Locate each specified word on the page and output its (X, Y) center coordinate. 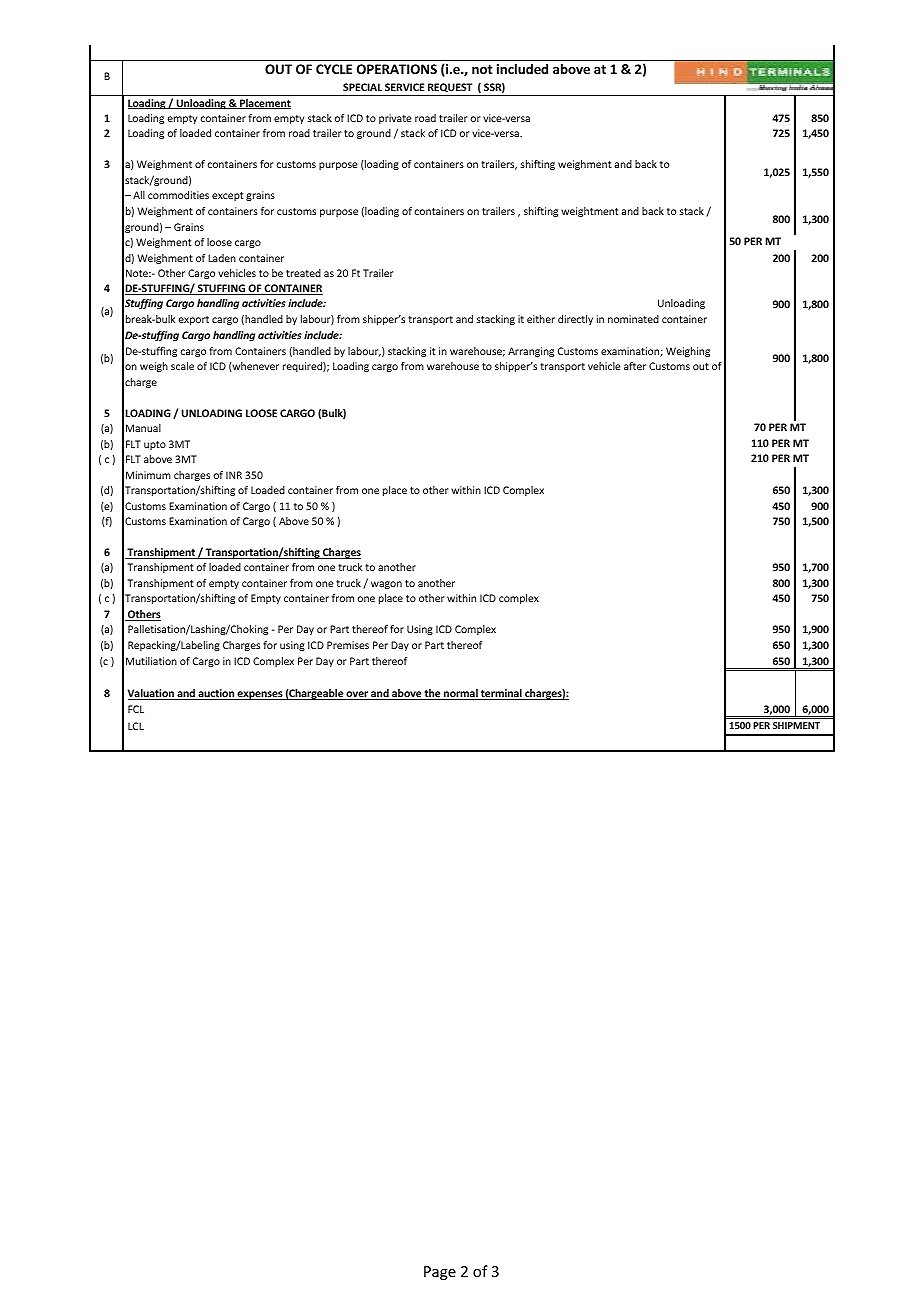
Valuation (152, 694)
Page (440, 1273)
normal (461, 694)
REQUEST (450, 87)
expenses (260, 695)
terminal (501, 694)
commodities (178, 195)
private (395, 119)
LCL (136, 726)
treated (303, 273)
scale (182, 366)
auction (216, 694)
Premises (348, 645)
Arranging (531, 352)
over (357, 695)
